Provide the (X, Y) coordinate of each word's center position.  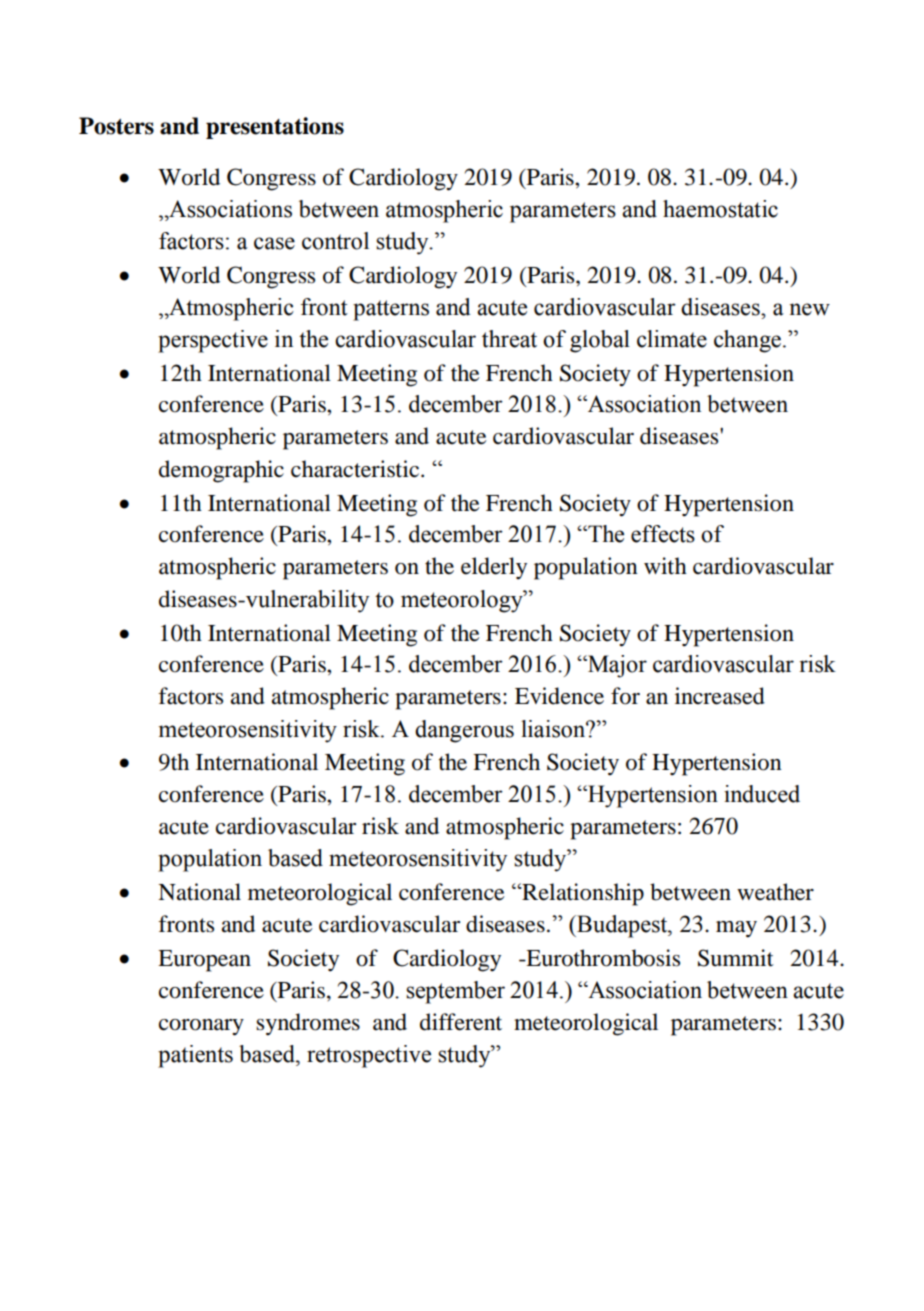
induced (762, 794)
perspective (213, 341)
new (809, 309)
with (665, 566)
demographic (221, 471)
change (749, 341)
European (204, 961)
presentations (275, 128)
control (335, 241)
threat (509, 339)
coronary (201, 1027)
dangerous (464, 731)
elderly (494, 568)
